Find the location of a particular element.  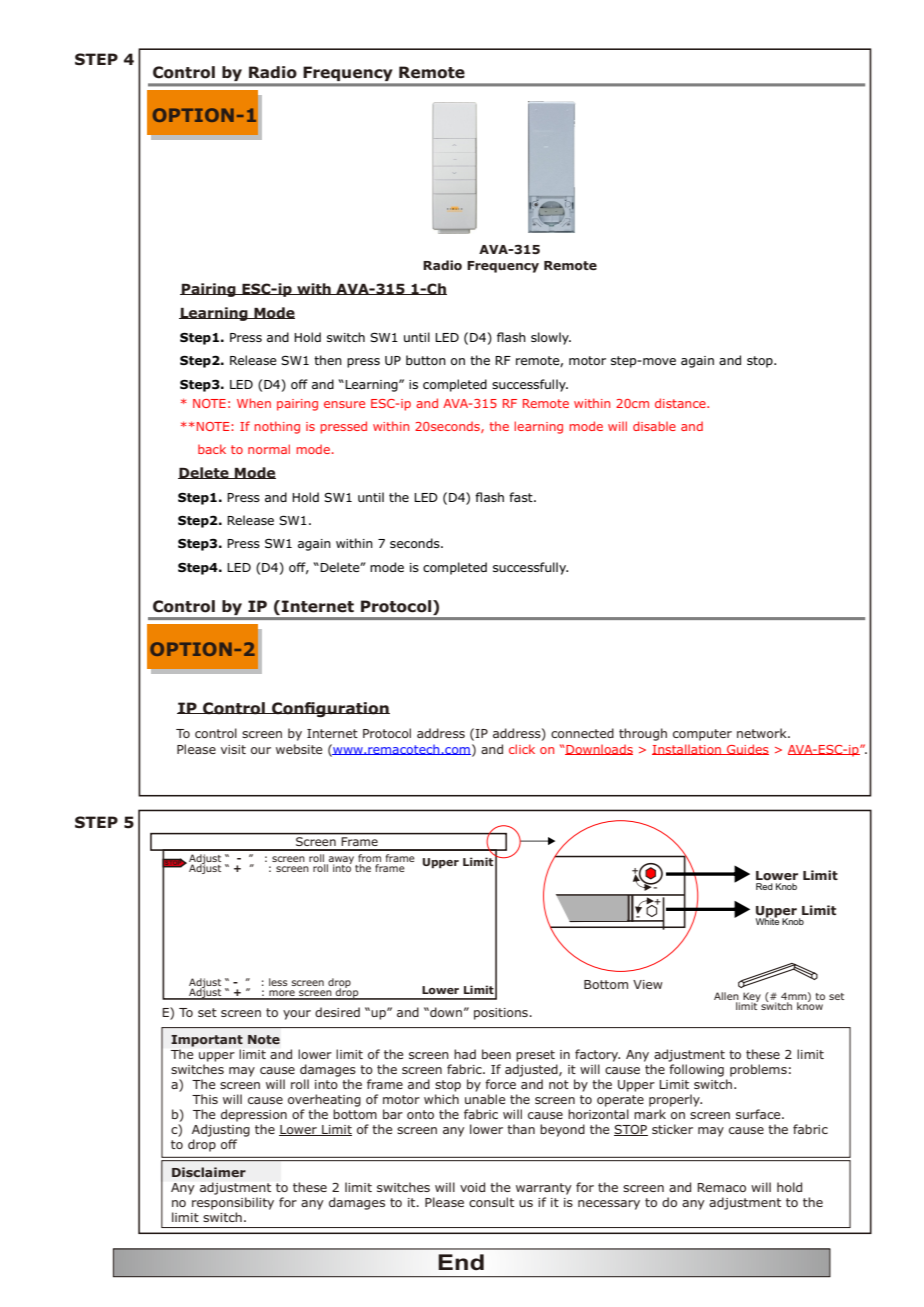

responsibility is located at coordinates (233, 1203).
